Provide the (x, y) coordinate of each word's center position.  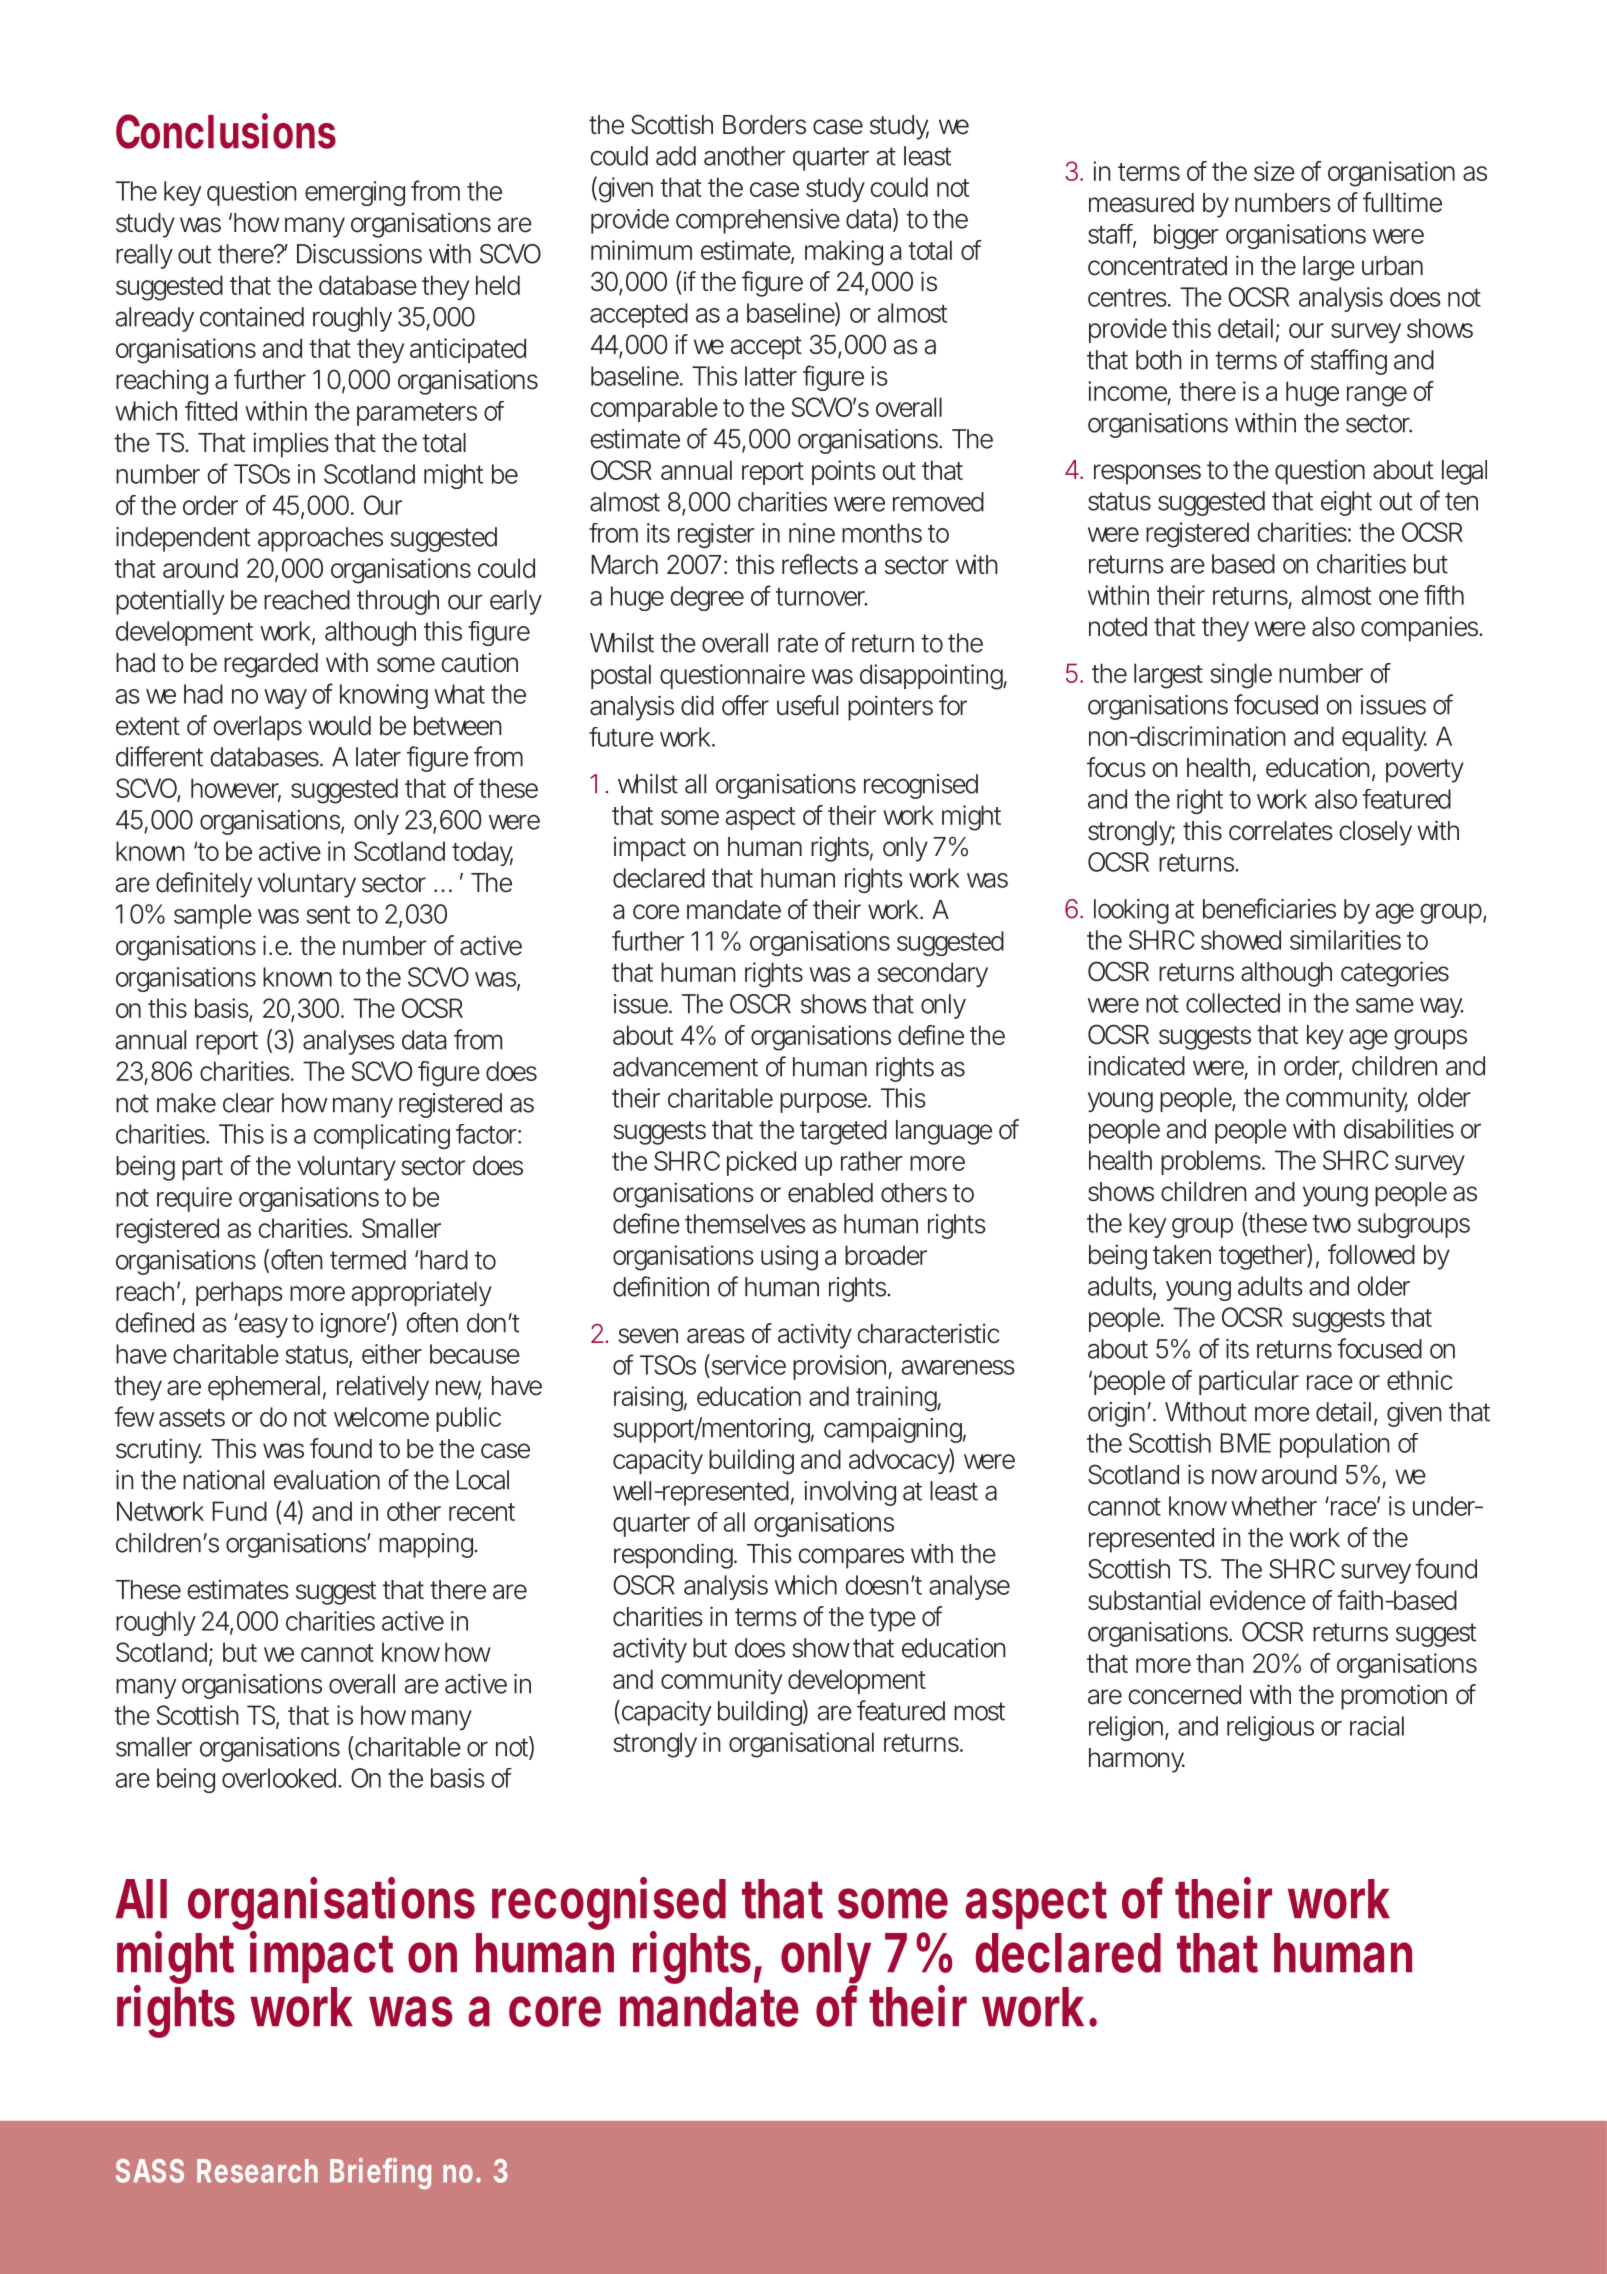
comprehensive (758, 221)
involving (850, 1493)
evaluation (327, 1480)
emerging (355, 193)
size (1274, 171)
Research (257, 2171)
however (236, 789)
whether (1274, 1506)
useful (807, 705)
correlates (1281, 831)
